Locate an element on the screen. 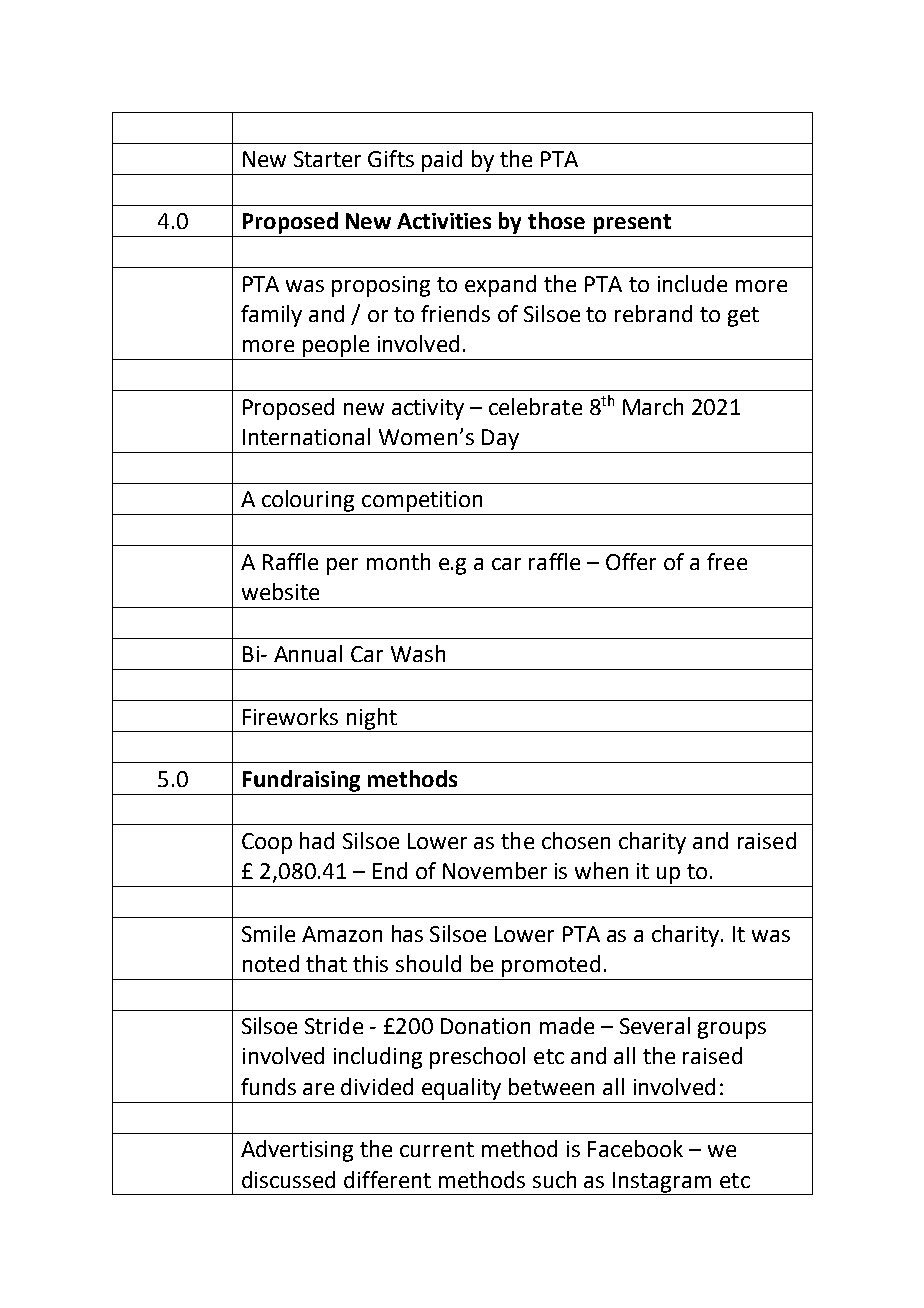 Image resolution: width=924 pixels, height=1308 pixels. colouring is located at coordinates (308, 501).
